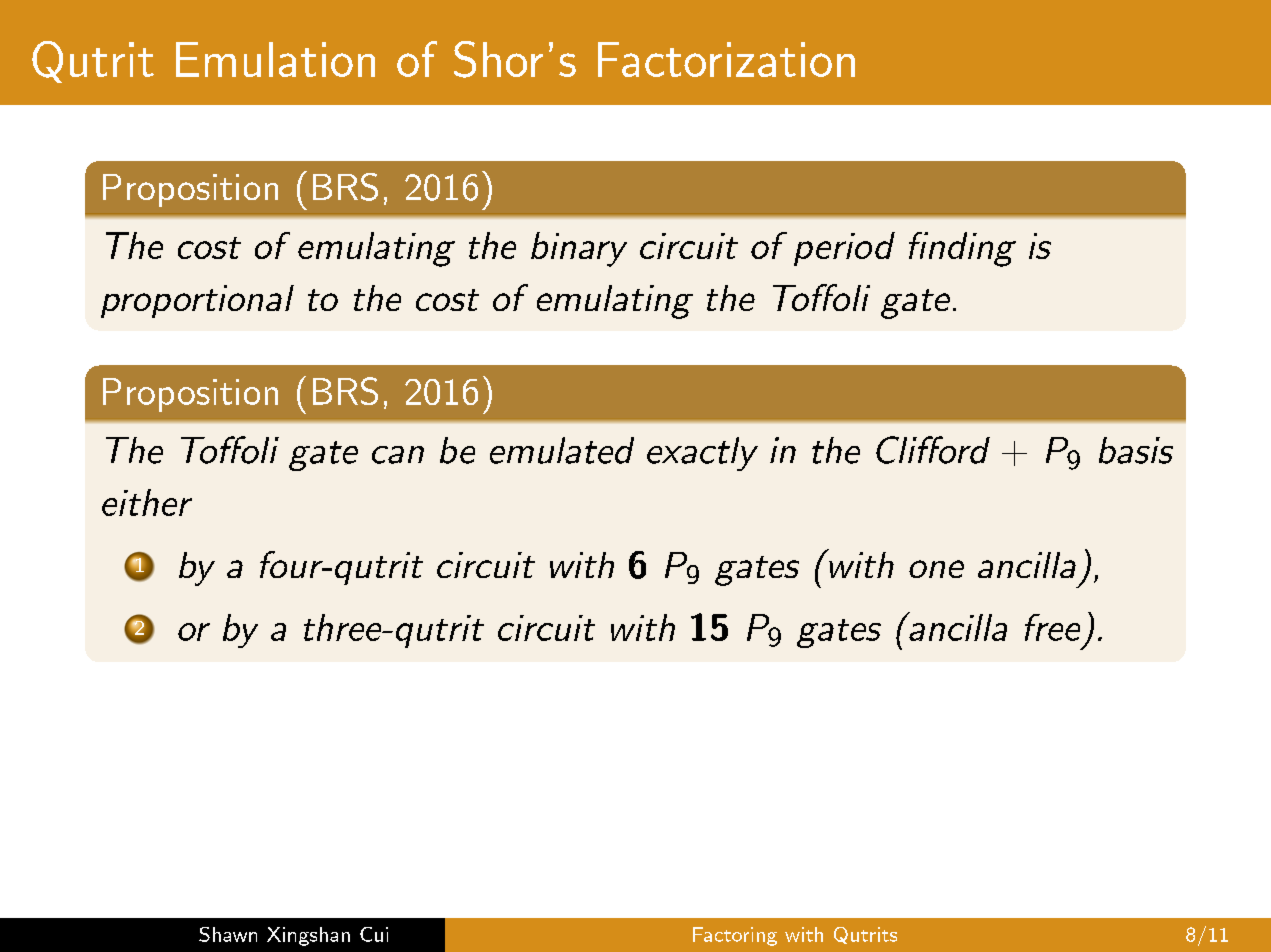  I want to click on Emulation, so click(275, 59).
